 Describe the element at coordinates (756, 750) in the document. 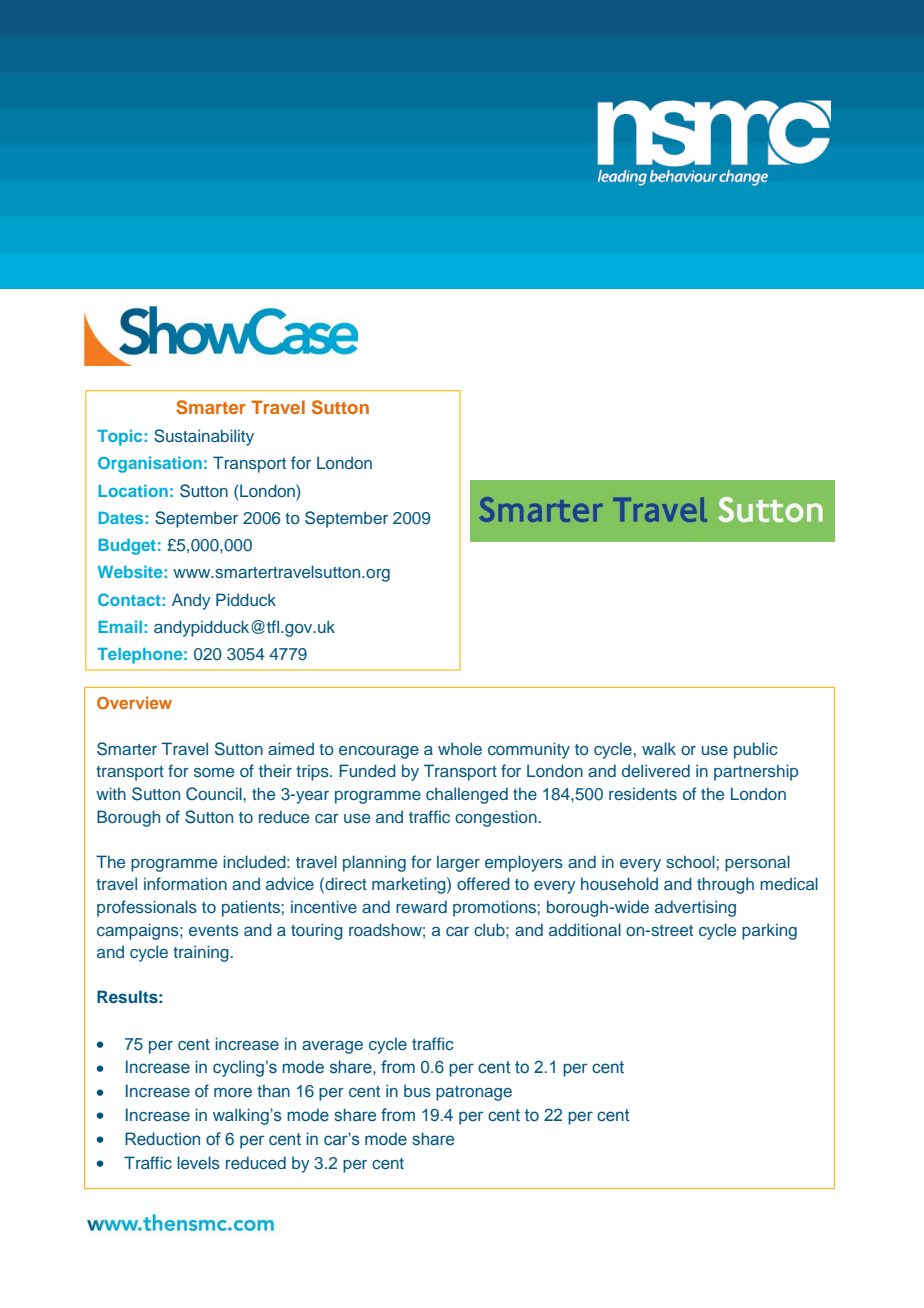

I see `public` at that location.
